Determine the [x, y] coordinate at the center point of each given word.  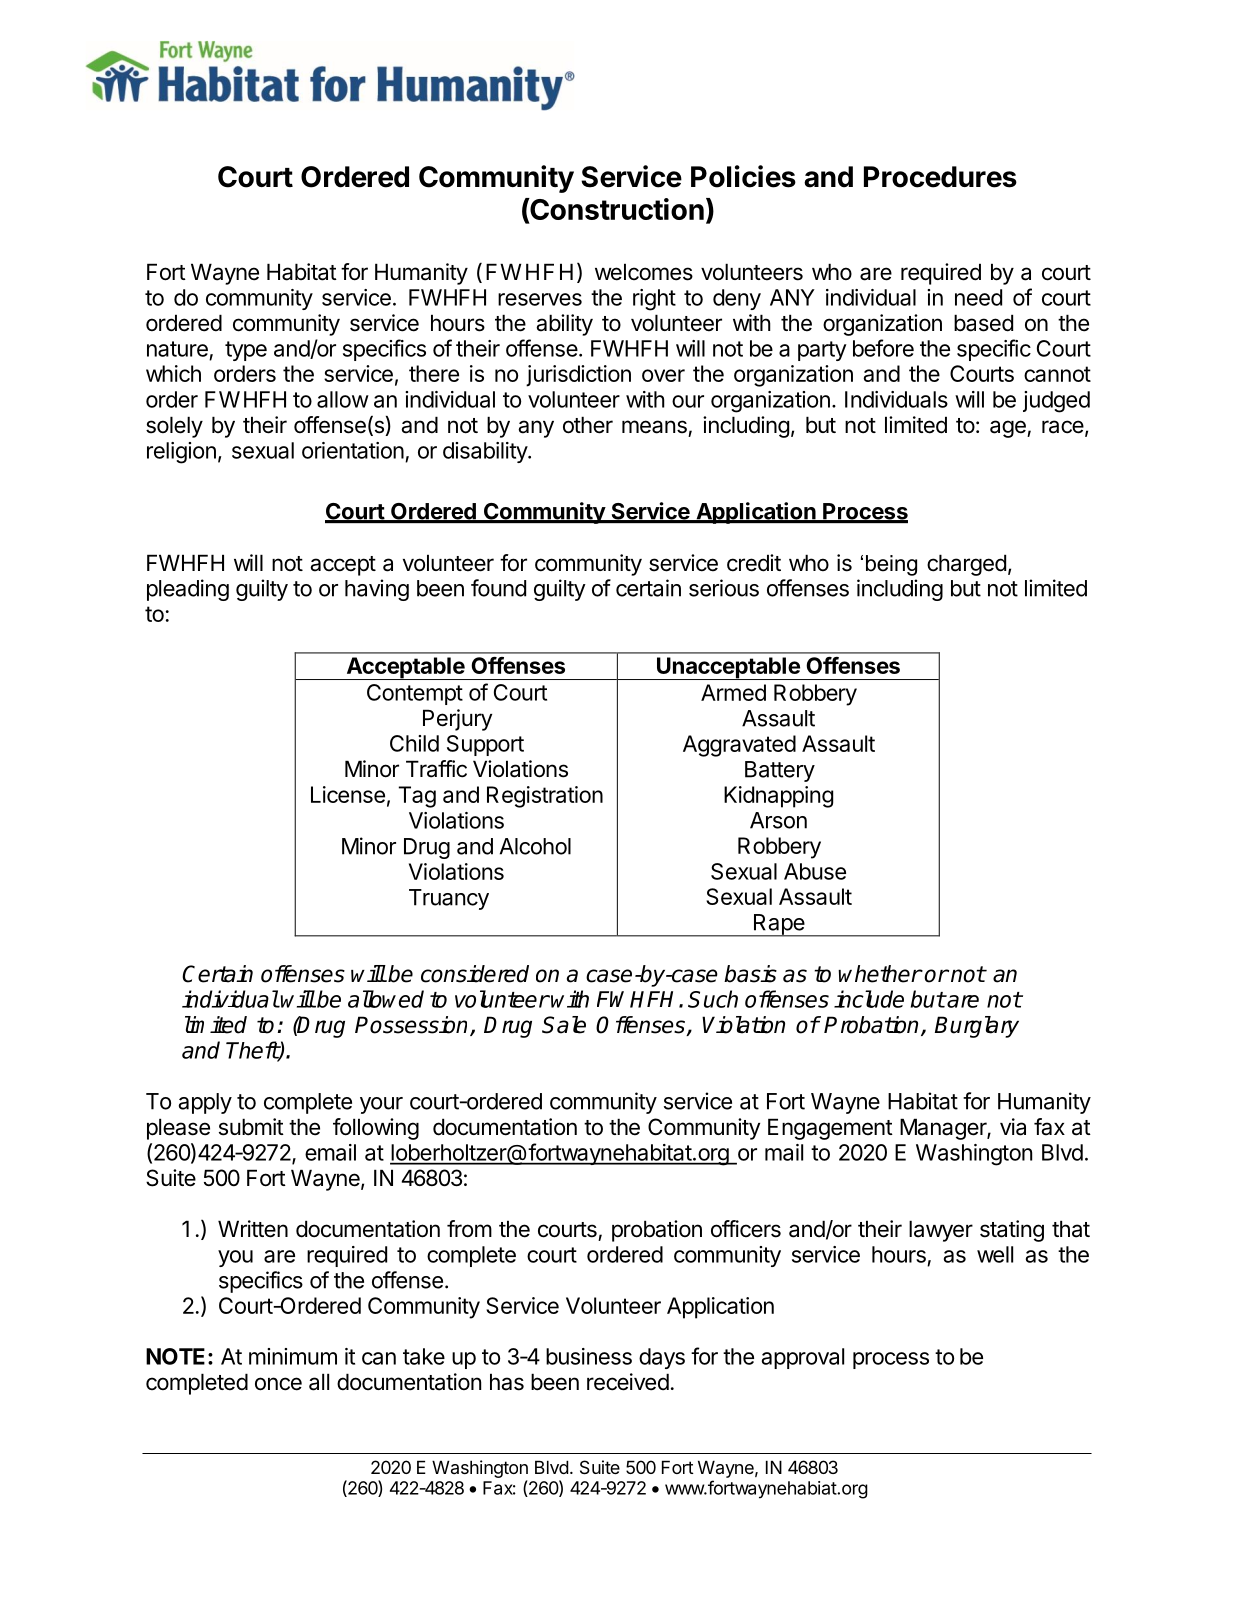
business [589, 1356]
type [246, 351]
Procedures [940, 177]
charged [966, 565]
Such [713, 999]
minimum [293, 1356]
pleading [188, 590]
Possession [413, 1026]
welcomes [644, 272]
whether [880, 974]
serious [724, 588]
